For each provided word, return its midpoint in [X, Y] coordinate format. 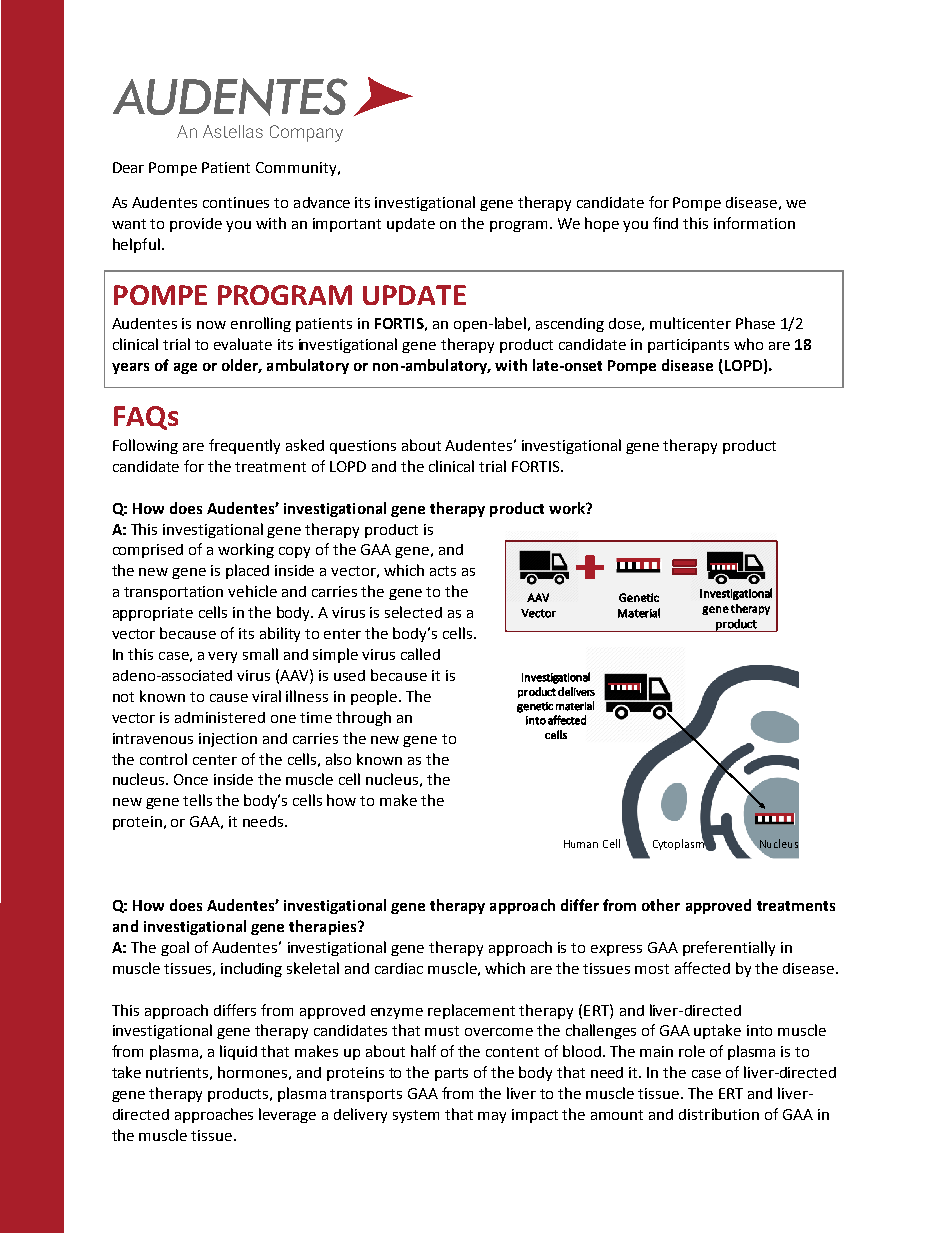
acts [443, 571]
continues [236, 202]
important [347, 225]
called [420, 654]
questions [363, 447]
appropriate [153, 614]
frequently [244, 446]
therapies [324, 927]
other [661, 905]
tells [197, 800]
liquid [238, 1052]
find [665, 223]
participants [688, 346]
